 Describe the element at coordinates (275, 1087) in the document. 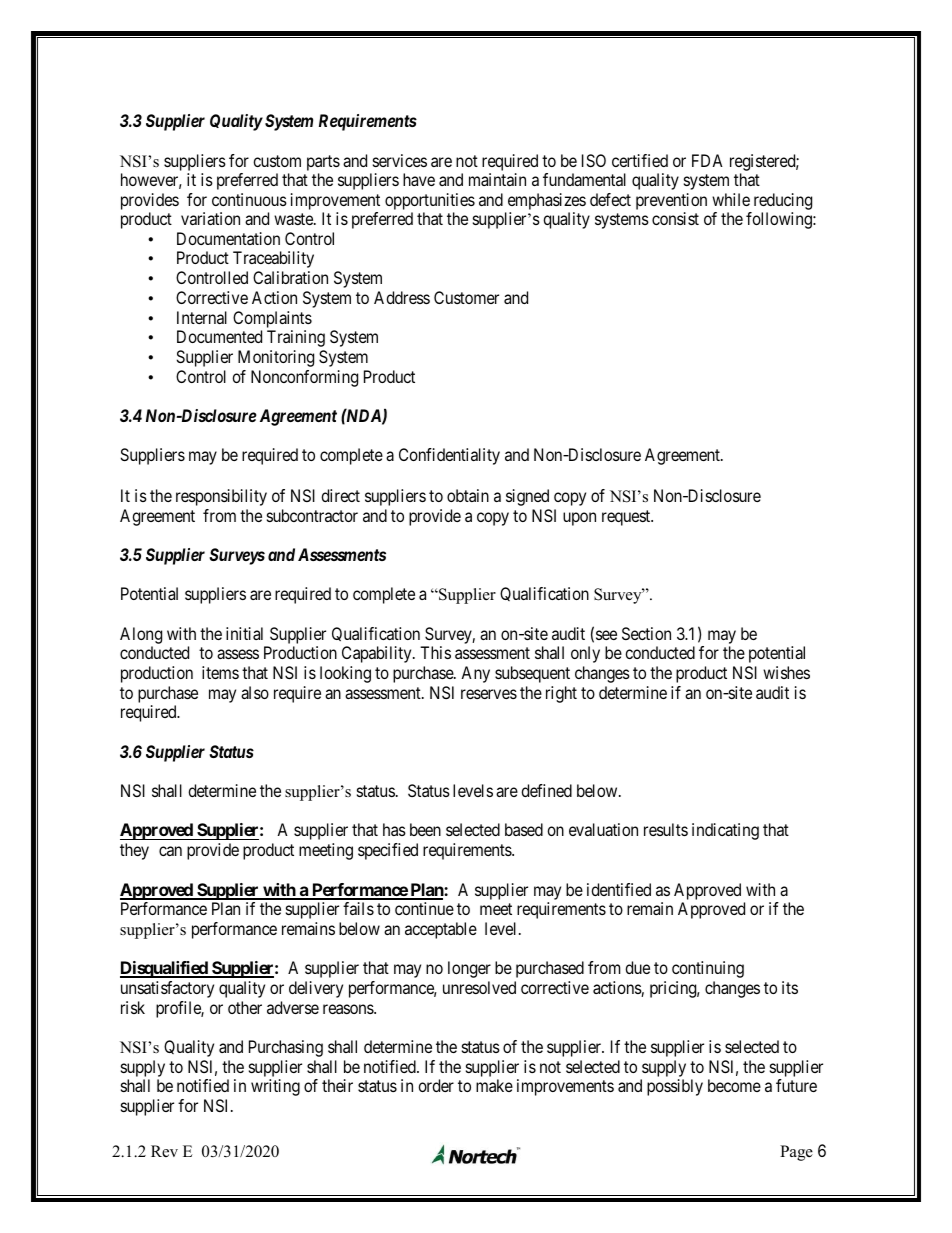

I see `writing` at that location.
